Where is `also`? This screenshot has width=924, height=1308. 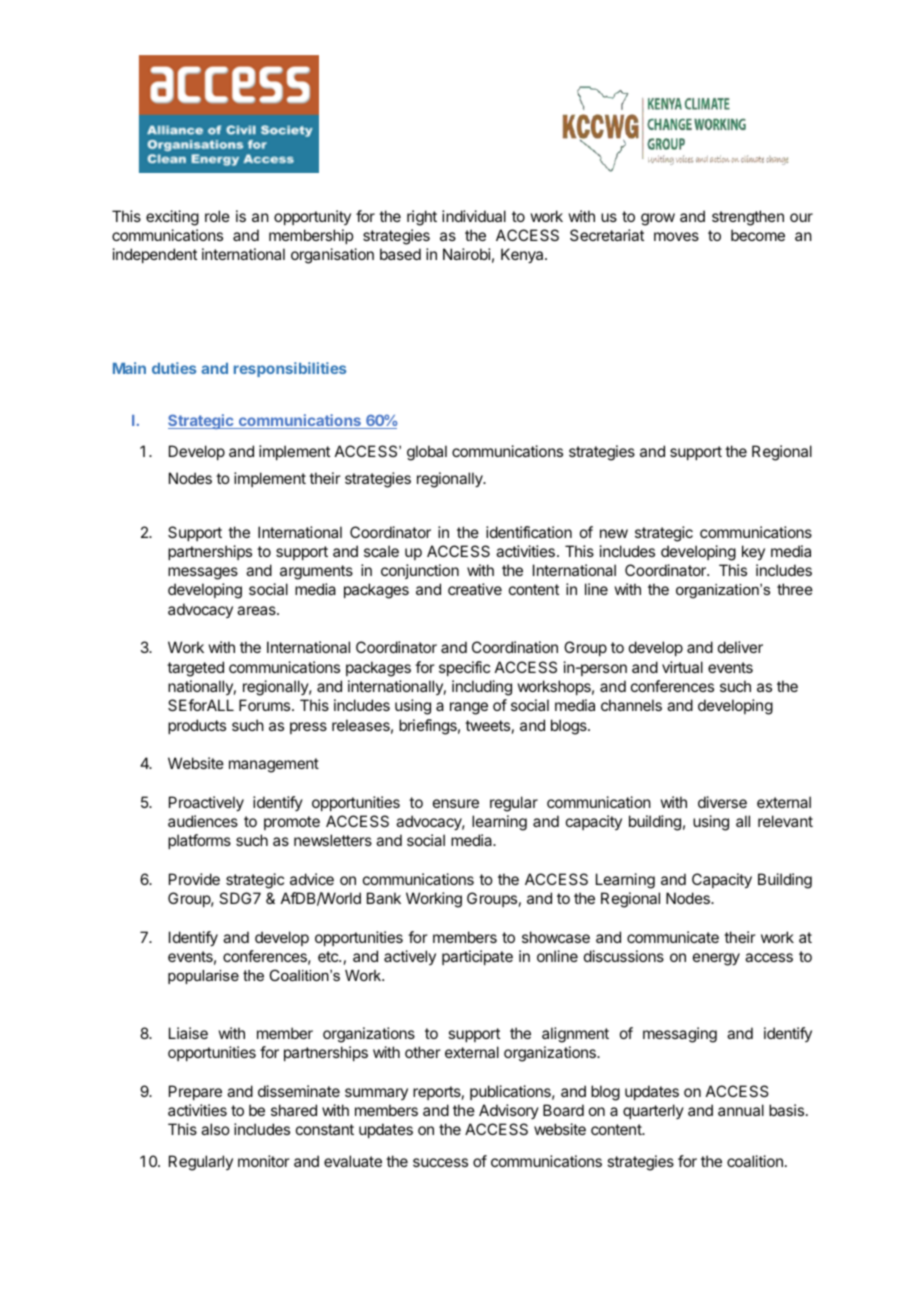
also is located at coordinates (215, 1129).
